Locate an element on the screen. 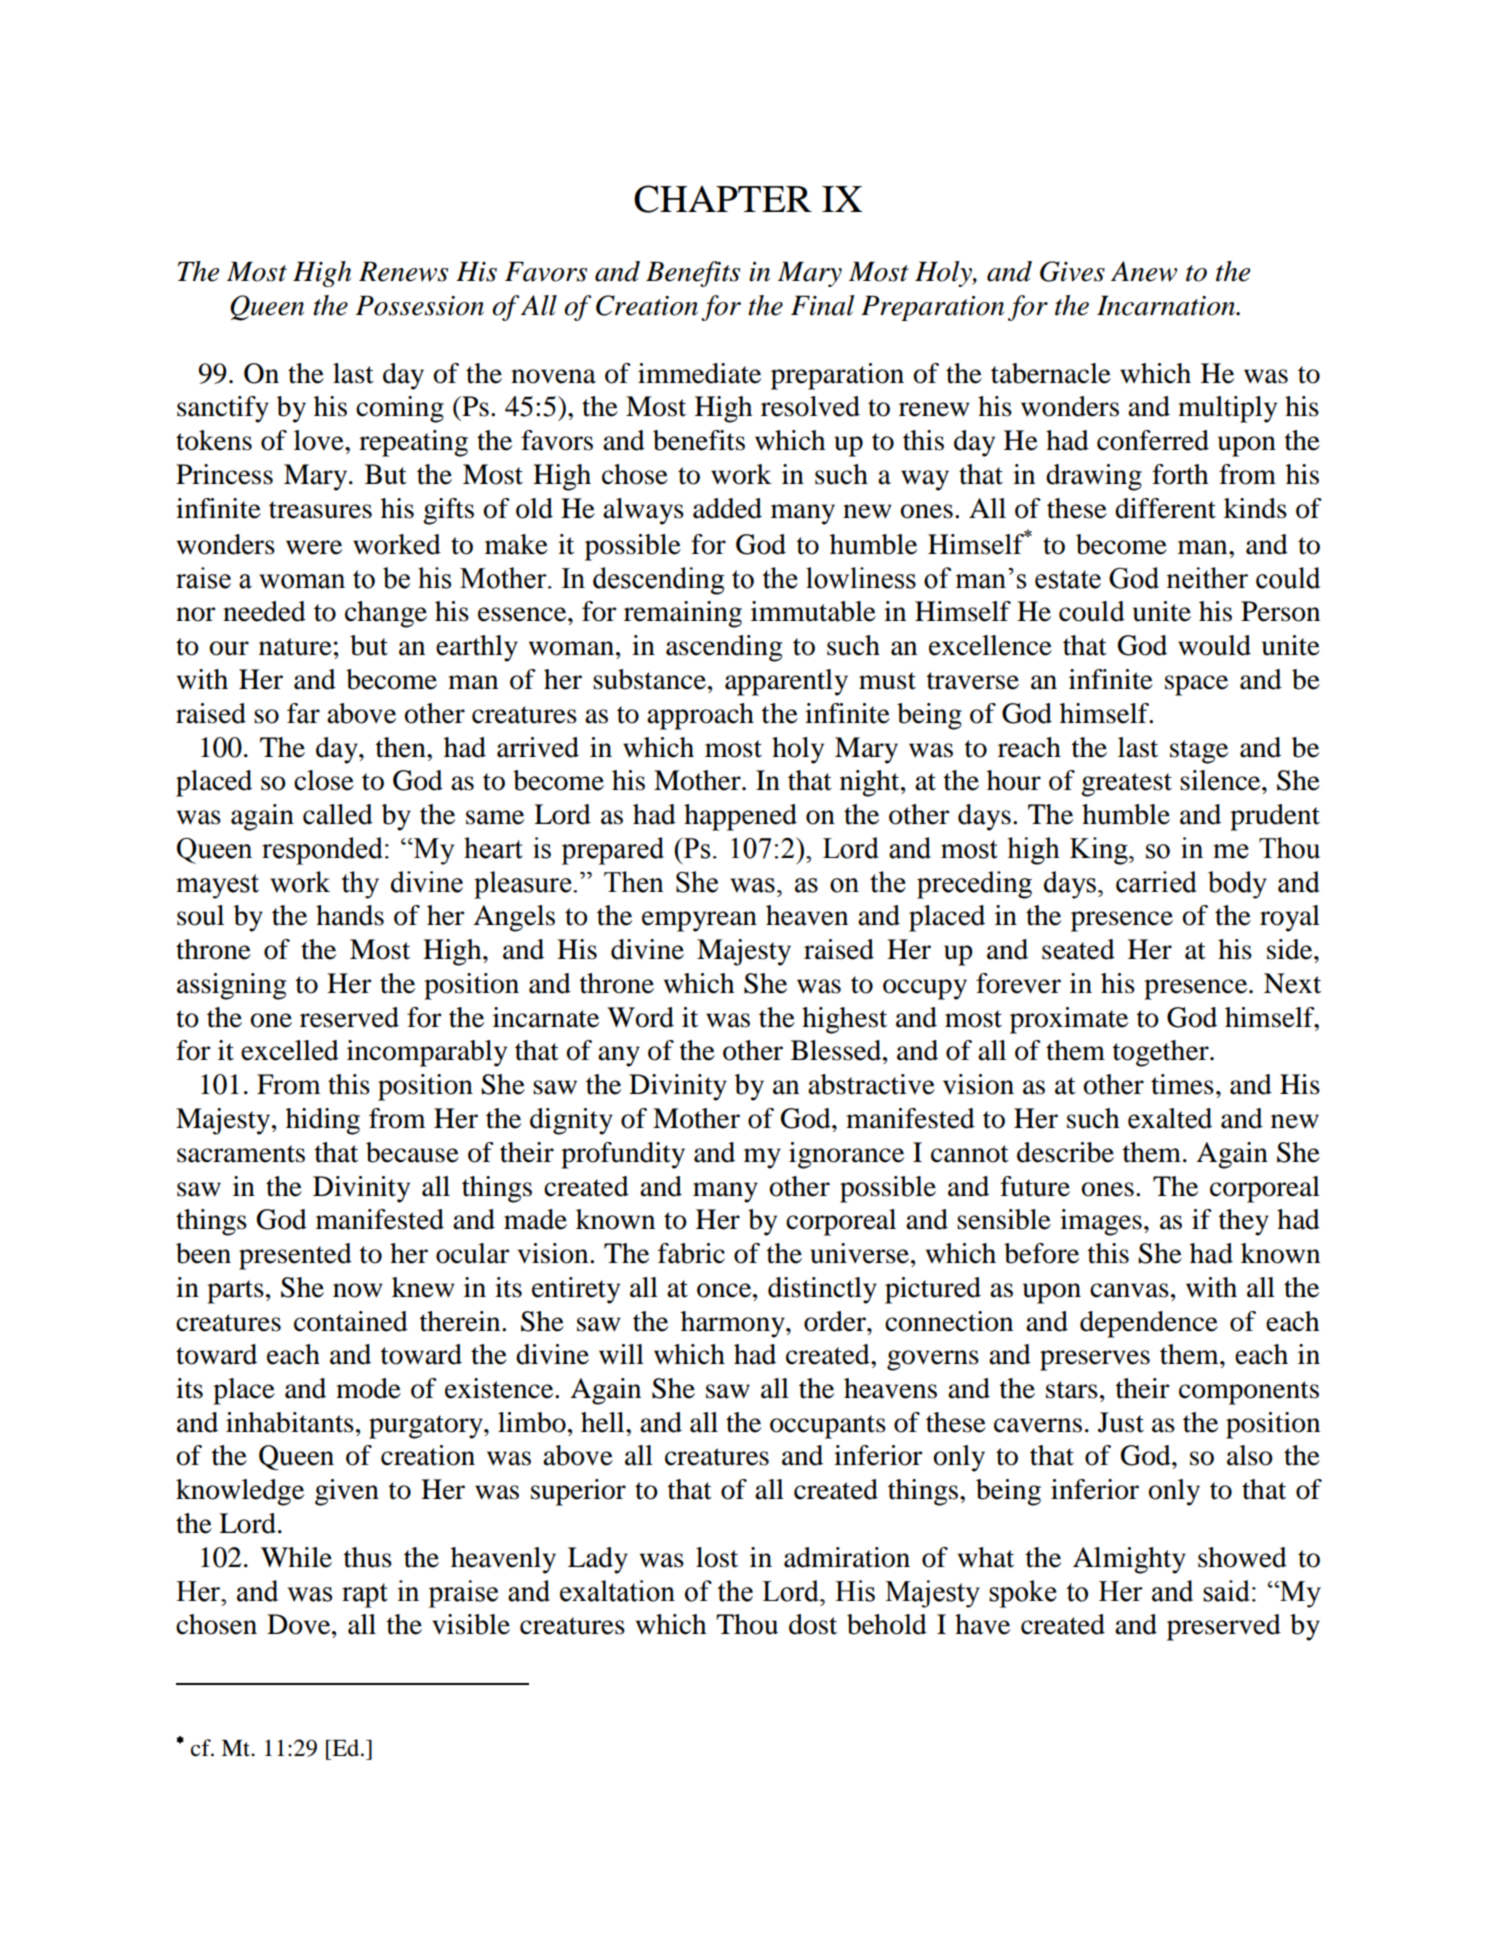 Image resolution: width=1497 pixels, height=1938 pixels. Anew is located at coordinates (1144, 271).
